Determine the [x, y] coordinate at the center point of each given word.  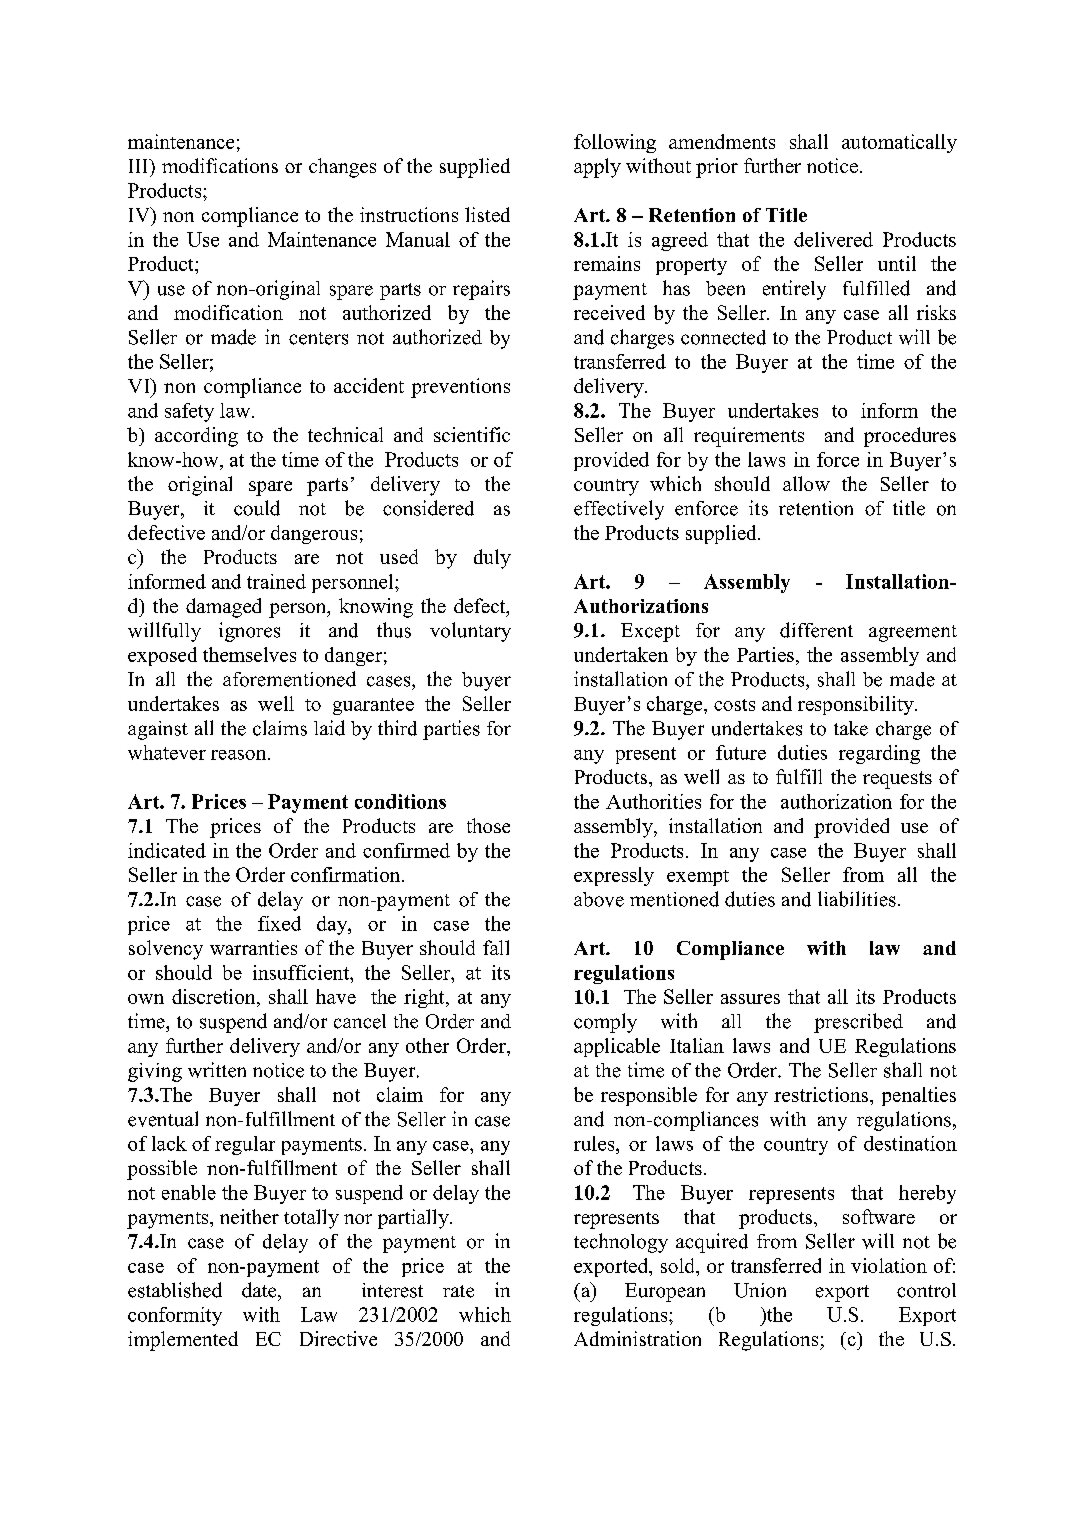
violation [889, 1265]
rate [458, 1291]
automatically [899, 143]
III [140, 166]
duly [492, 559]
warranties [253, 947]
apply [597, 168]
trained [276, 581]
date [260, 1290]
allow [806, 483]
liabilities [857, 899]
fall [496, 947]
